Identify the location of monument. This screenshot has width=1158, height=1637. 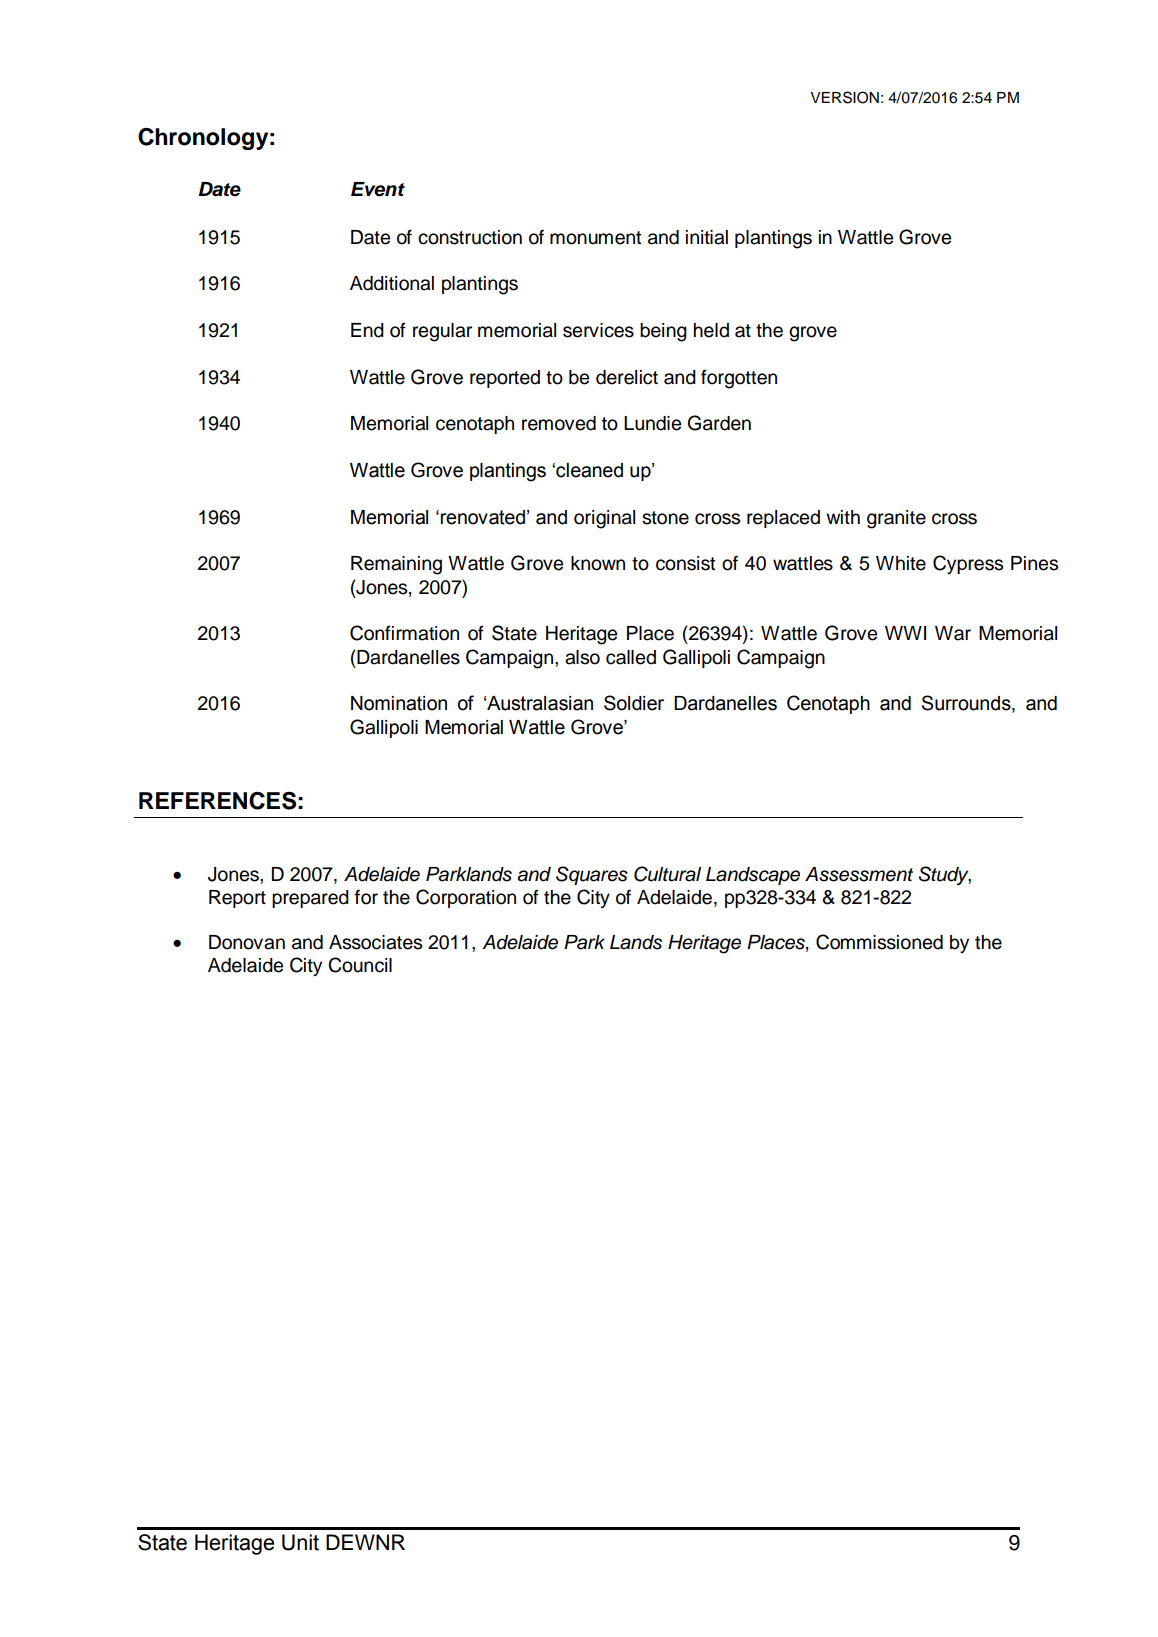
(595, 238).
